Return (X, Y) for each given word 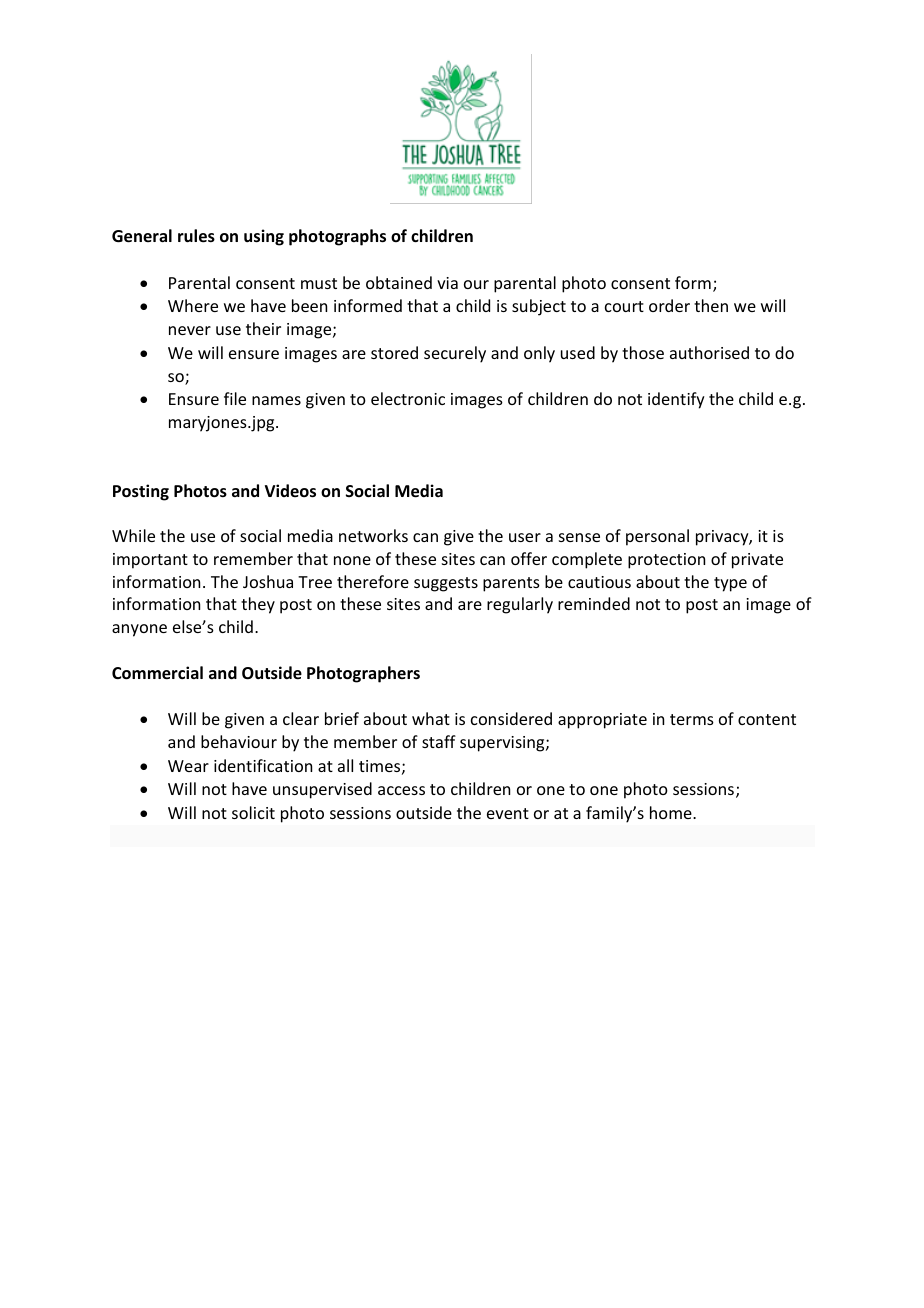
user (525, 537)
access (401, 790)
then (711, 305)
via (447, 283)
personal (657, 537)
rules (196, 236)
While (133, 535)
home (672, 812)
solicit (253, 812)
